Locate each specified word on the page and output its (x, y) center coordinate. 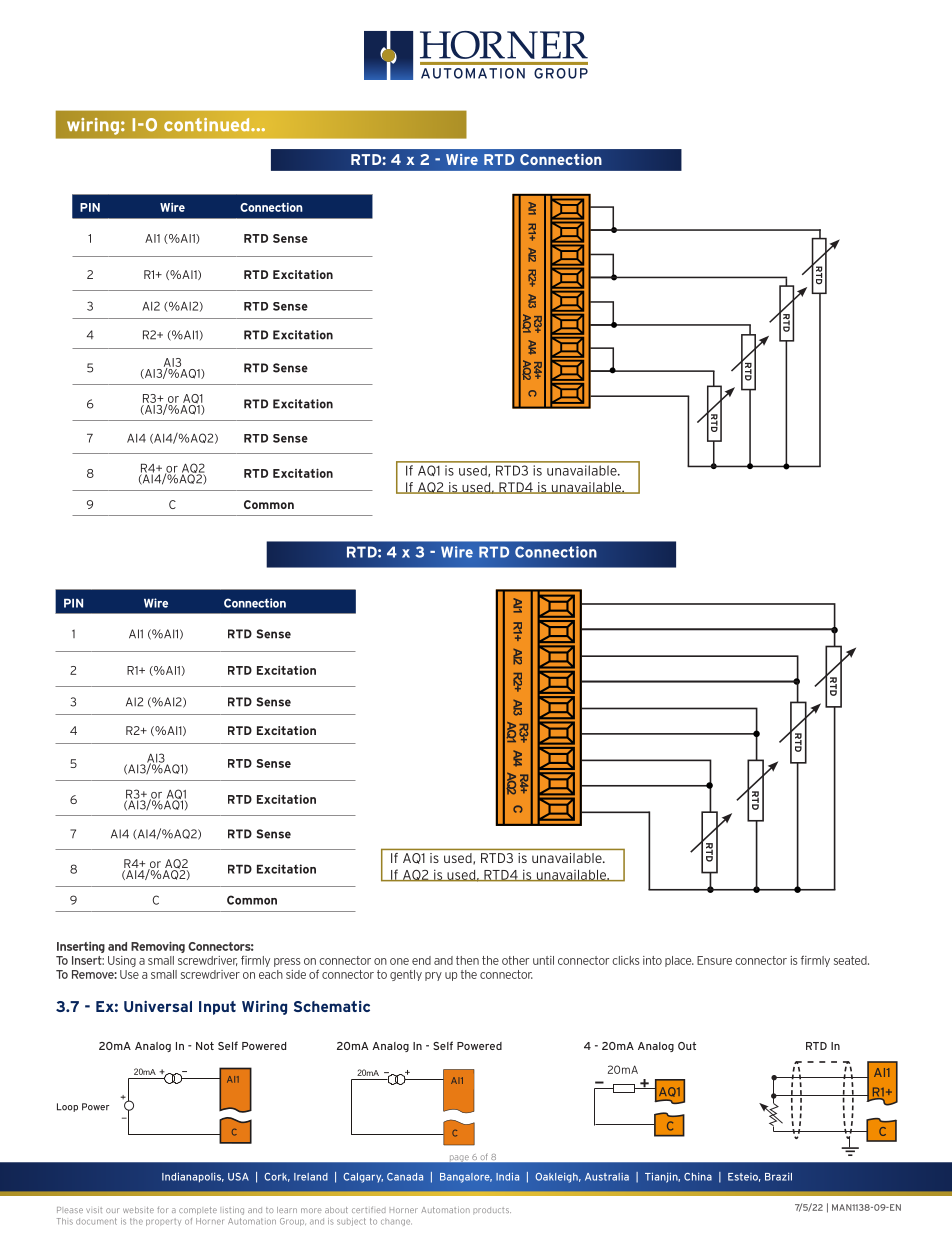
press (287, 962)
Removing (158, 947)
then (467, 960)
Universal (158, 1006)
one (399, 961)
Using (122, 961)
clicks (625, 960)
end (421, 960)
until (543, 960)
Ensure (714, 960)
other (515, 960)
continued (208, 125)
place (679, 961)
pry (433, 976)
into (652, 960)
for (162, 1210)
